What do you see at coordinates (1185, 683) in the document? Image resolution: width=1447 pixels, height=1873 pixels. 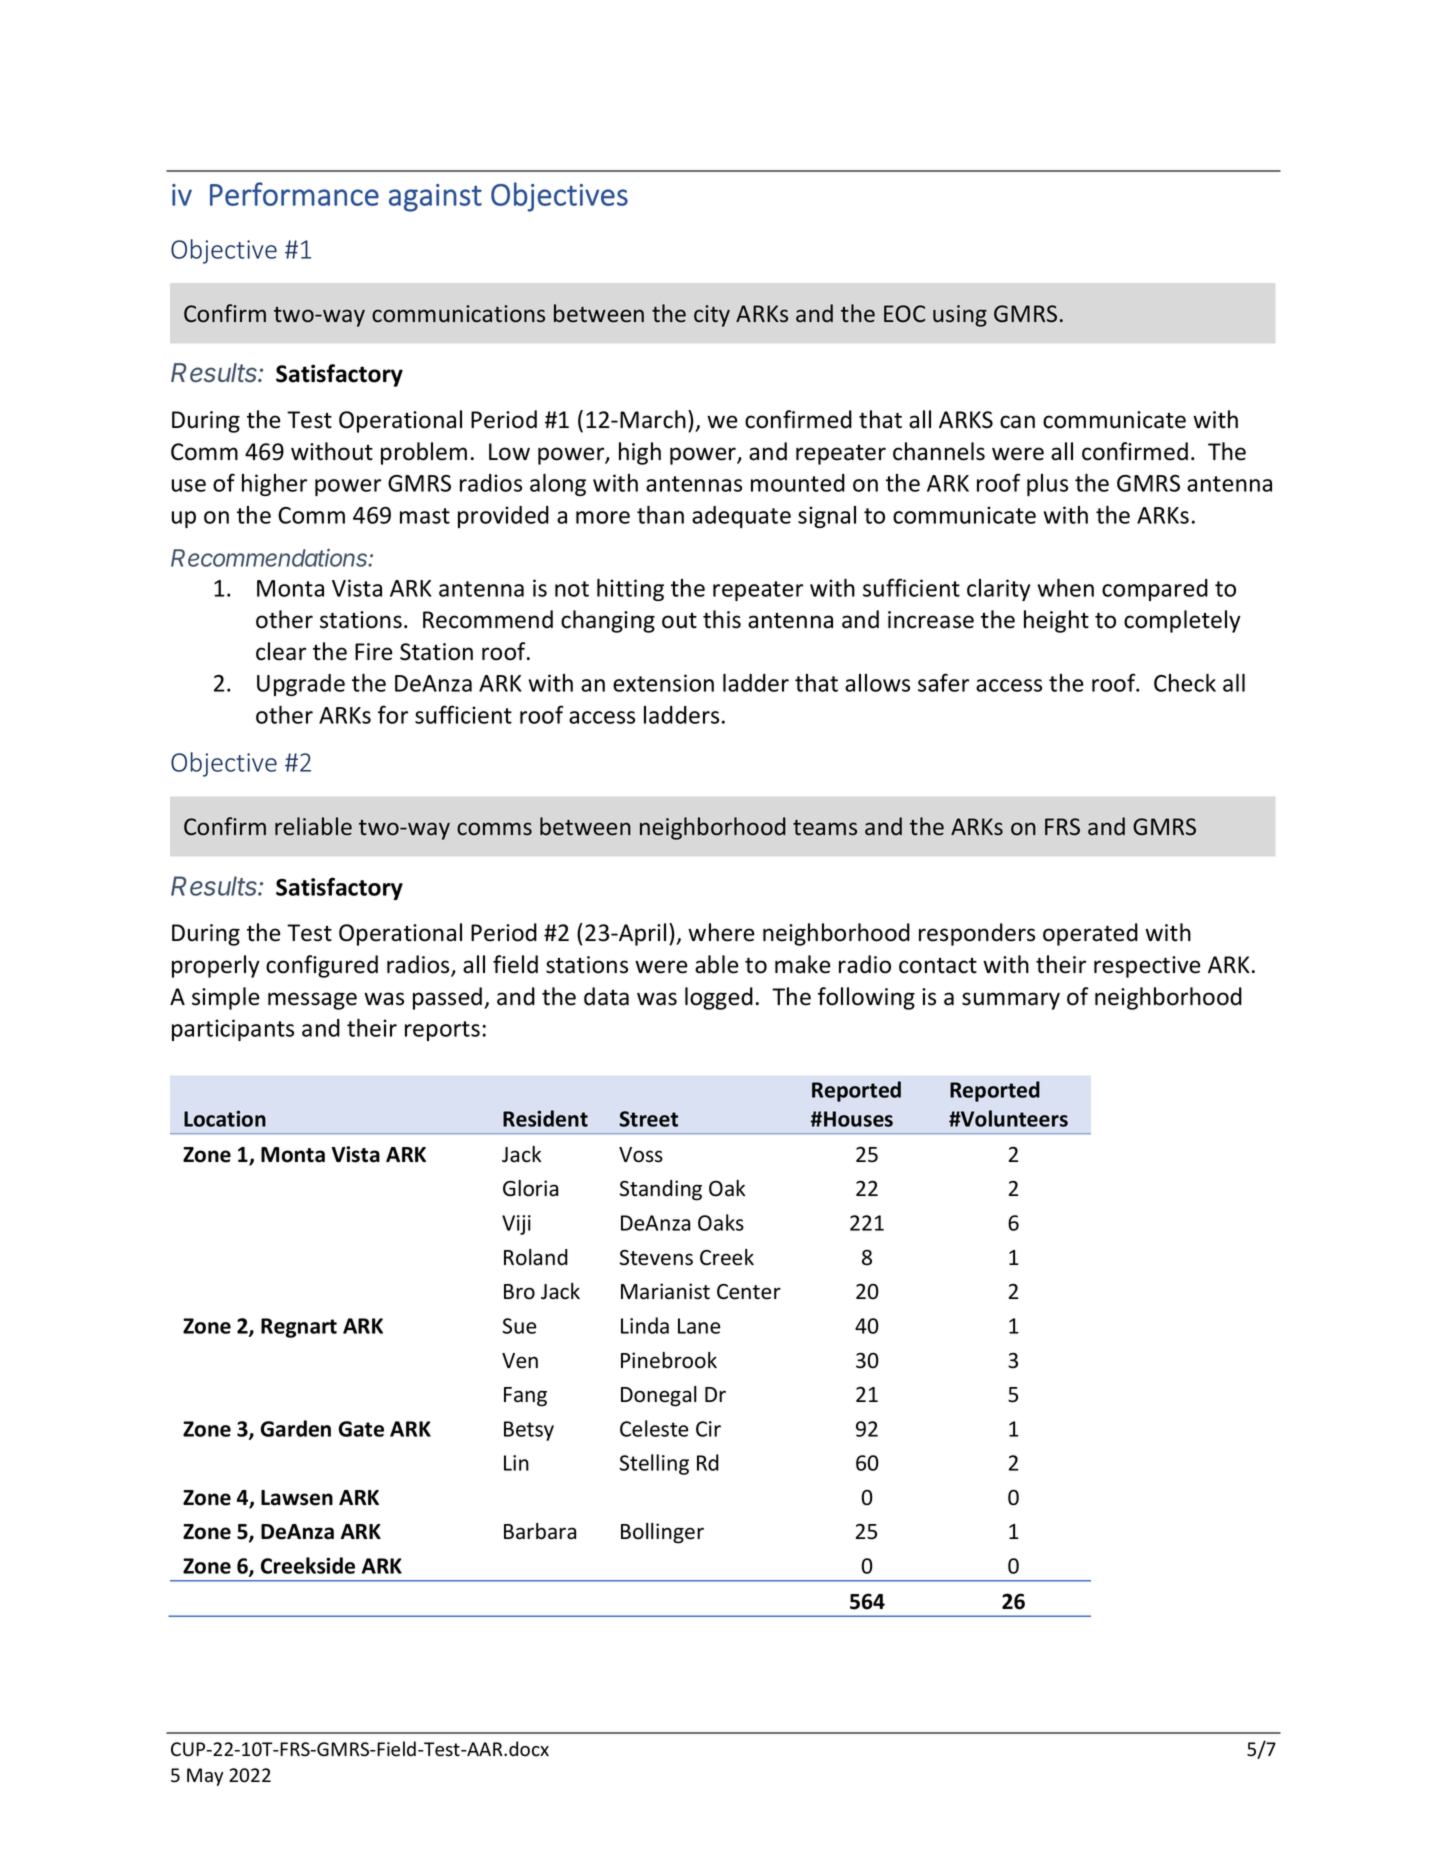 I see `Check` at bounding box center [1185, 683].
